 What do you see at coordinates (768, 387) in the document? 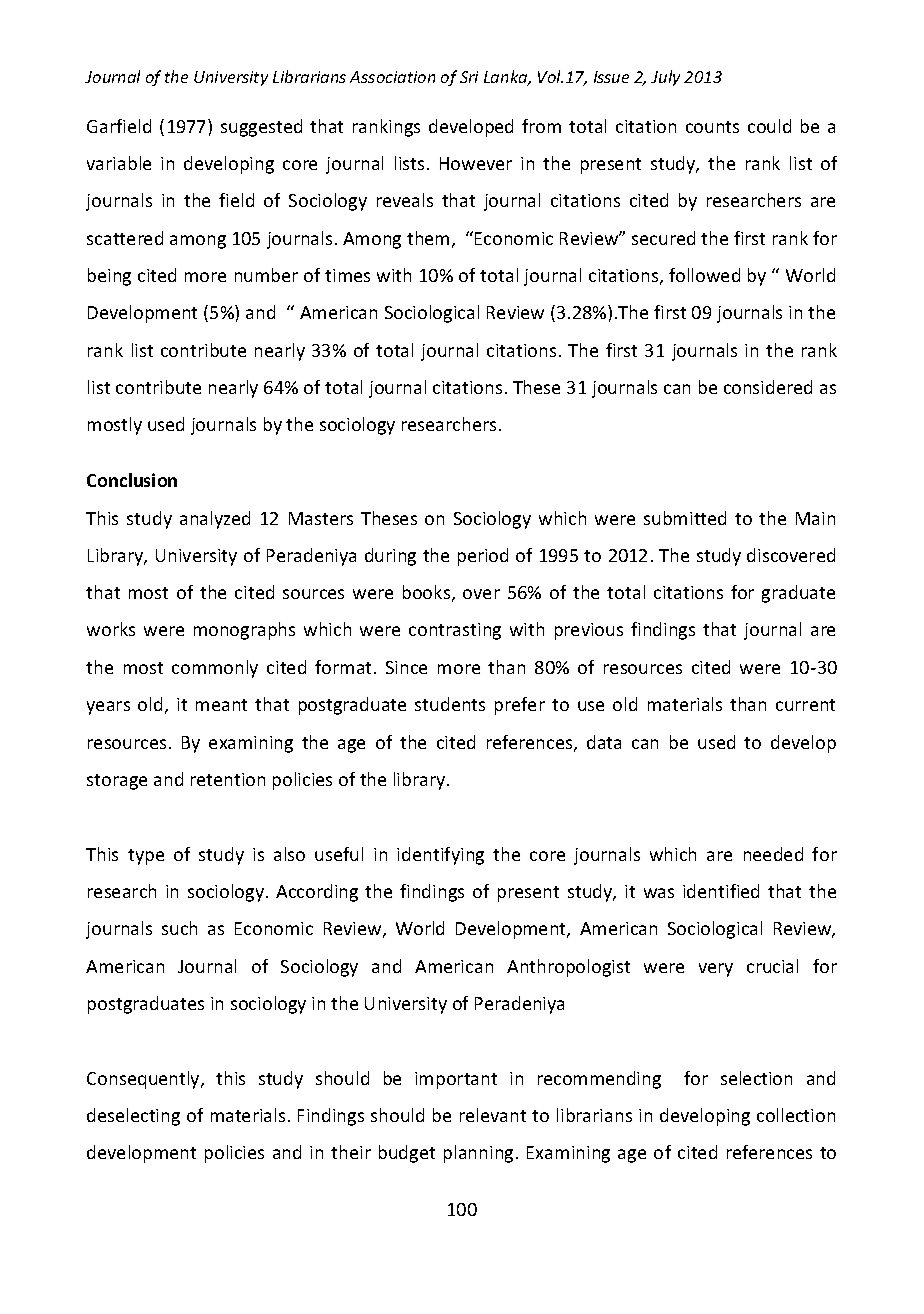
I see `considered` at bounding box center [768, 387].
